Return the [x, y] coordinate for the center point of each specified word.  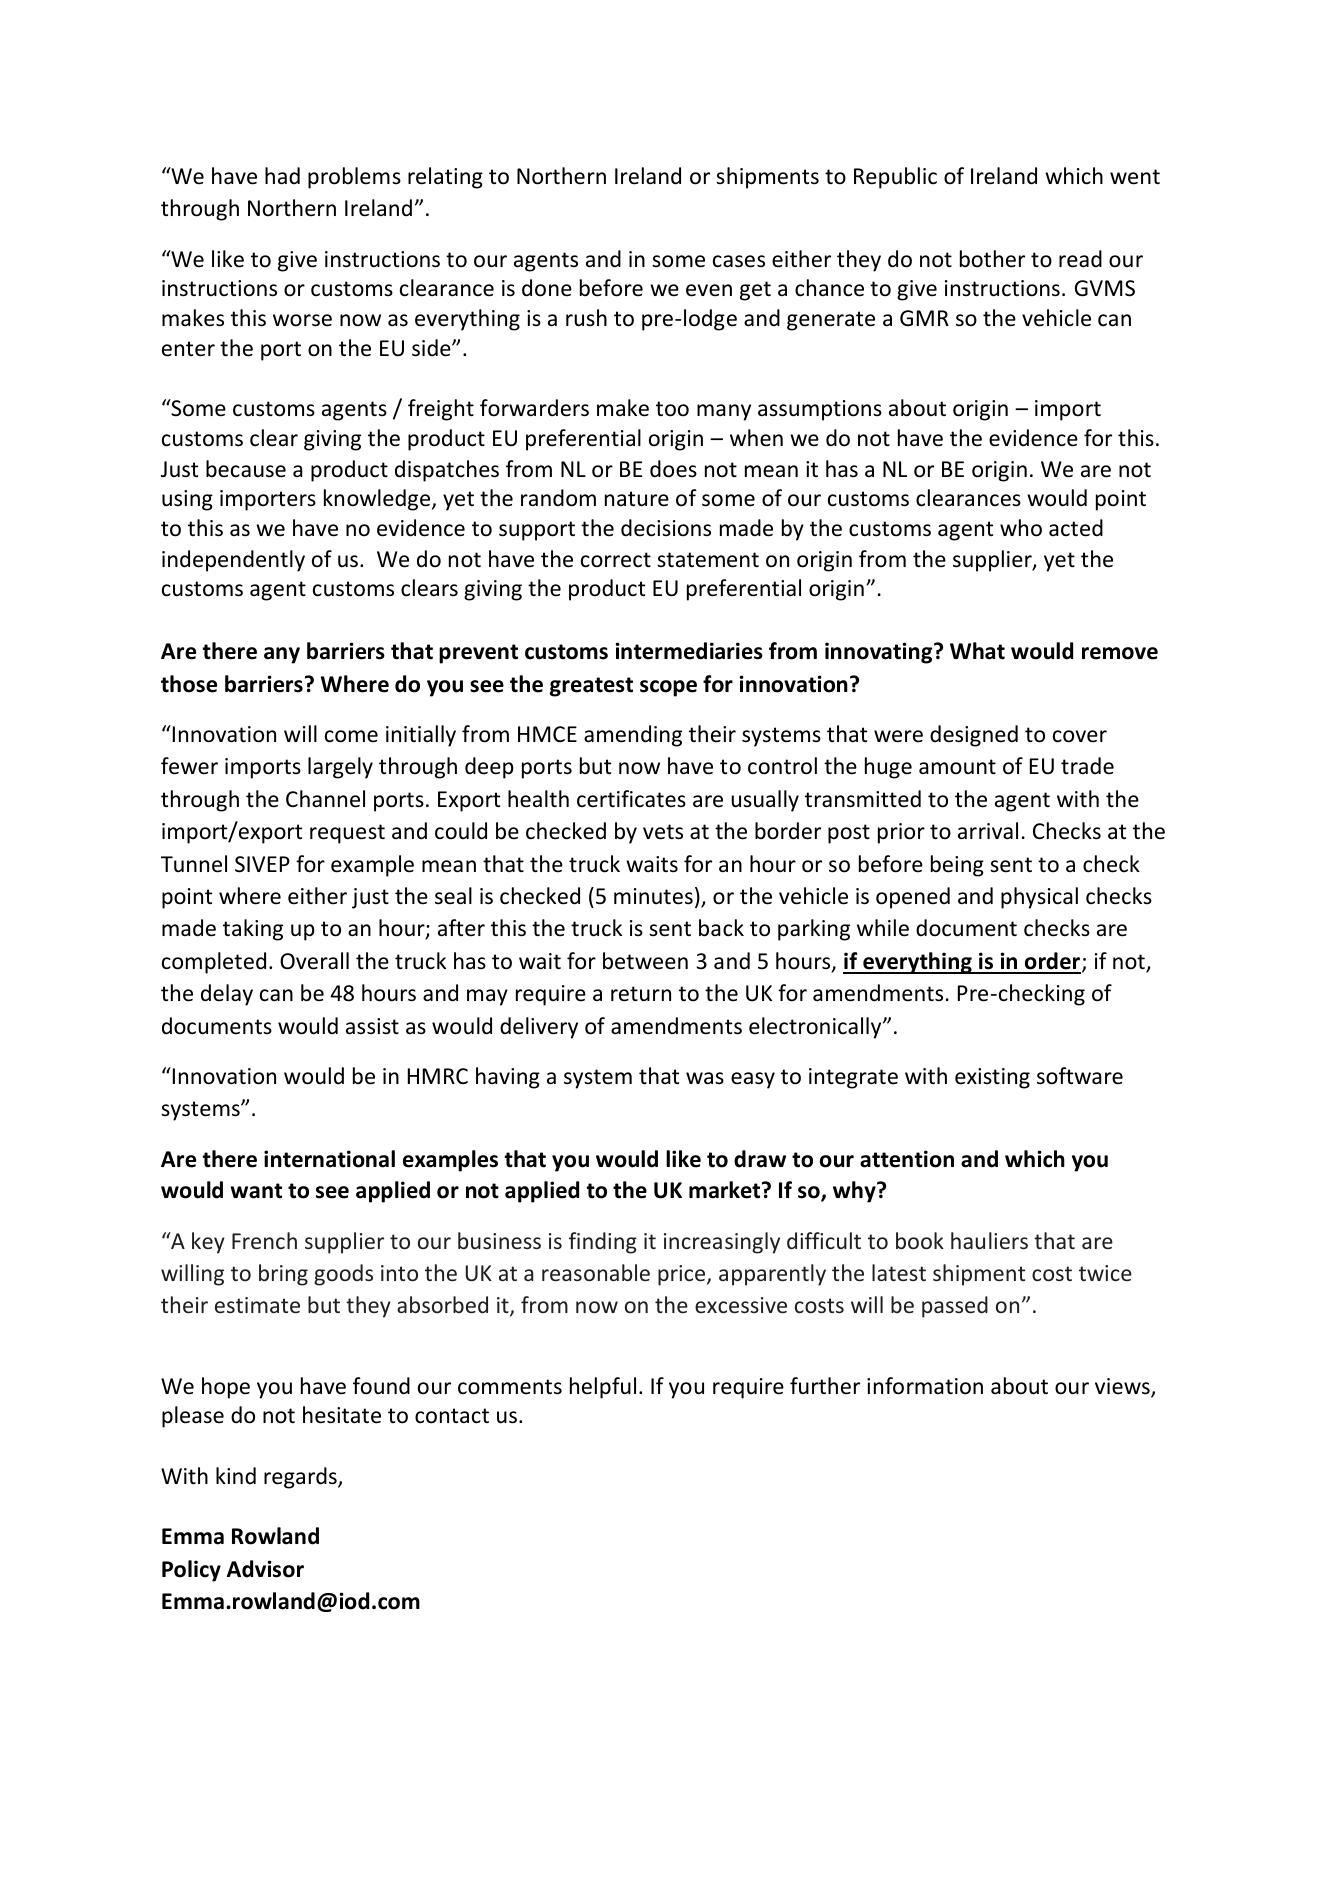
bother [992, 259]
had [282, 176]
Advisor [265, 1569]
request [347, 834]
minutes [653, 896]
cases [739, 261]
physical [1039, 898]
